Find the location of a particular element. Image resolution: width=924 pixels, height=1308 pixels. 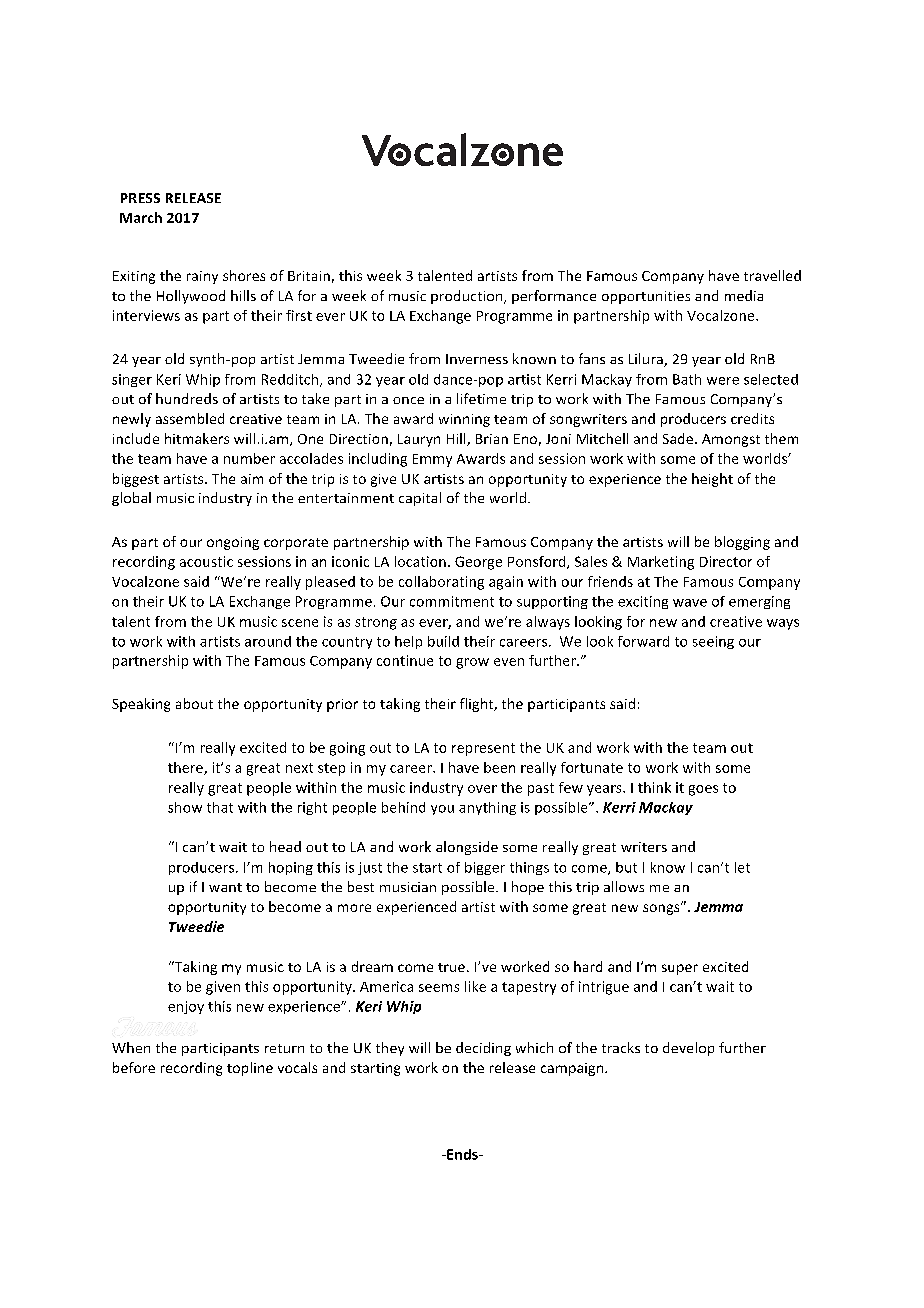

around is located at coordinates (268, 641).
